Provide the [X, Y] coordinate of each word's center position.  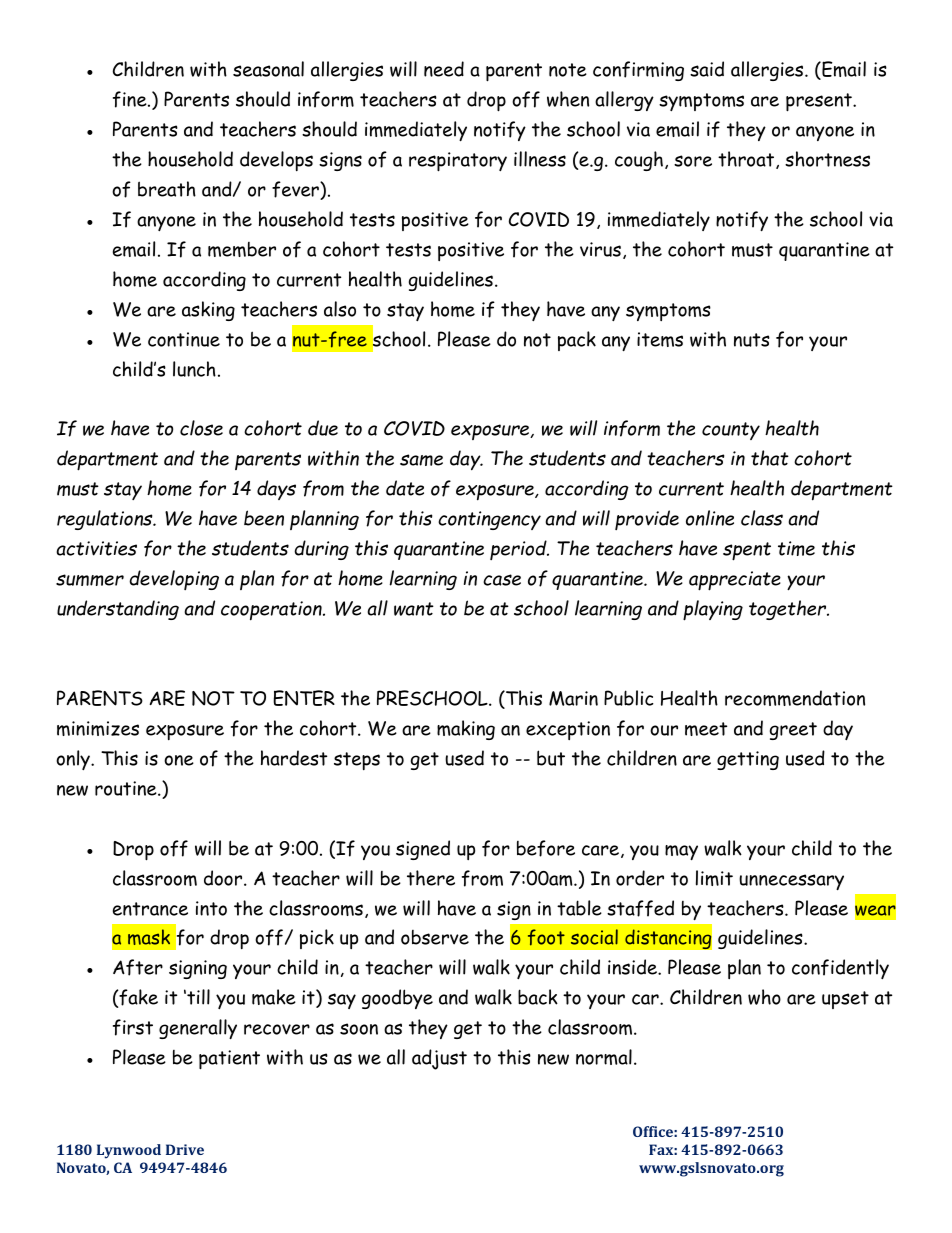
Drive [185, 1149]
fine [131, 99]
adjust [439, 1059]
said [707, 69]
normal [604, 1057]
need [444, 69]
